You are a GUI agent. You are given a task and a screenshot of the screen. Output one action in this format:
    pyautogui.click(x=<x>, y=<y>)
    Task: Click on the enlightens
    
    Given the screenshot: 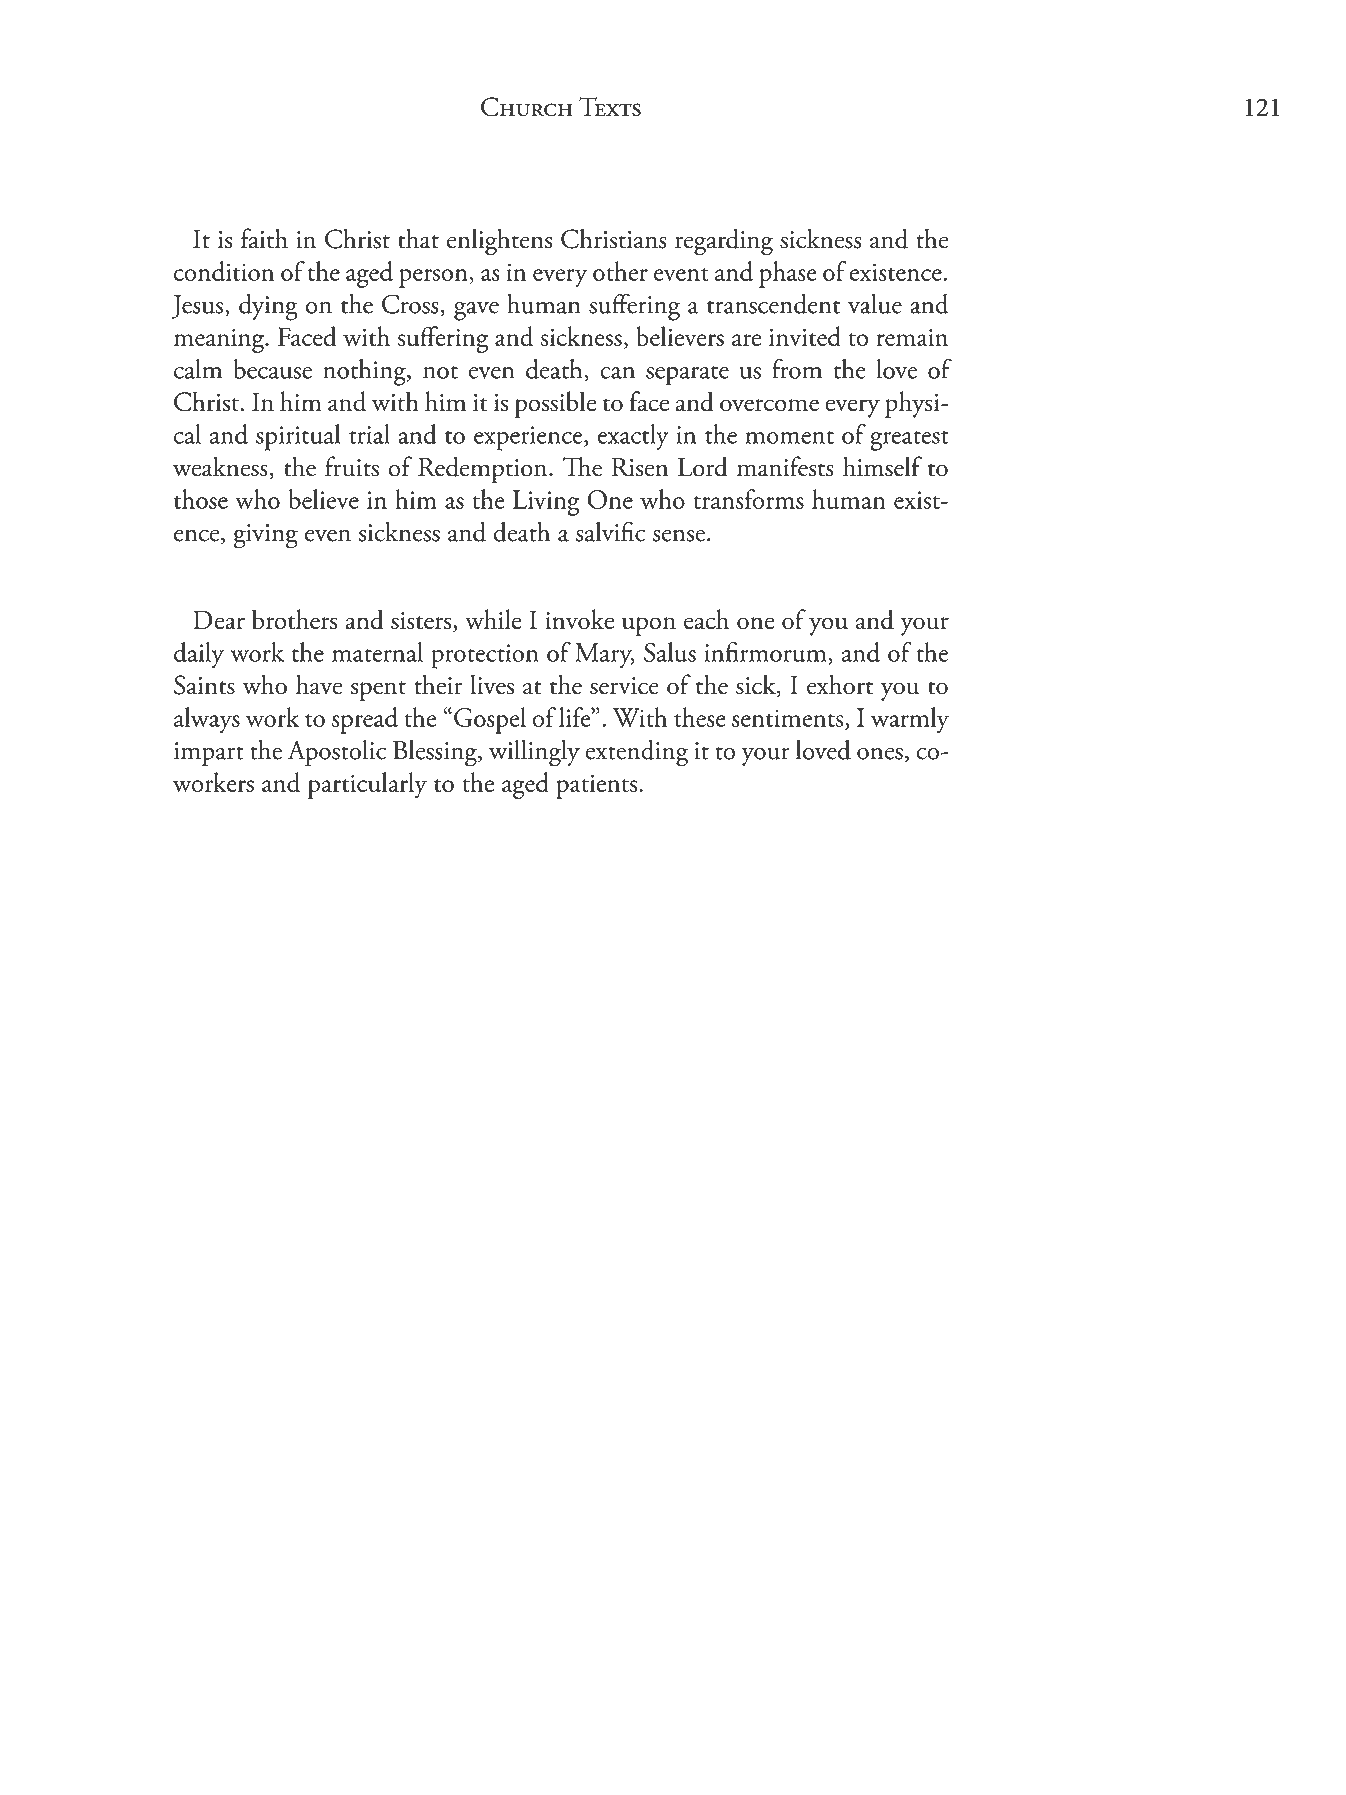 What is the action you would take?
    pyautogui.click(x=499, y=242)
